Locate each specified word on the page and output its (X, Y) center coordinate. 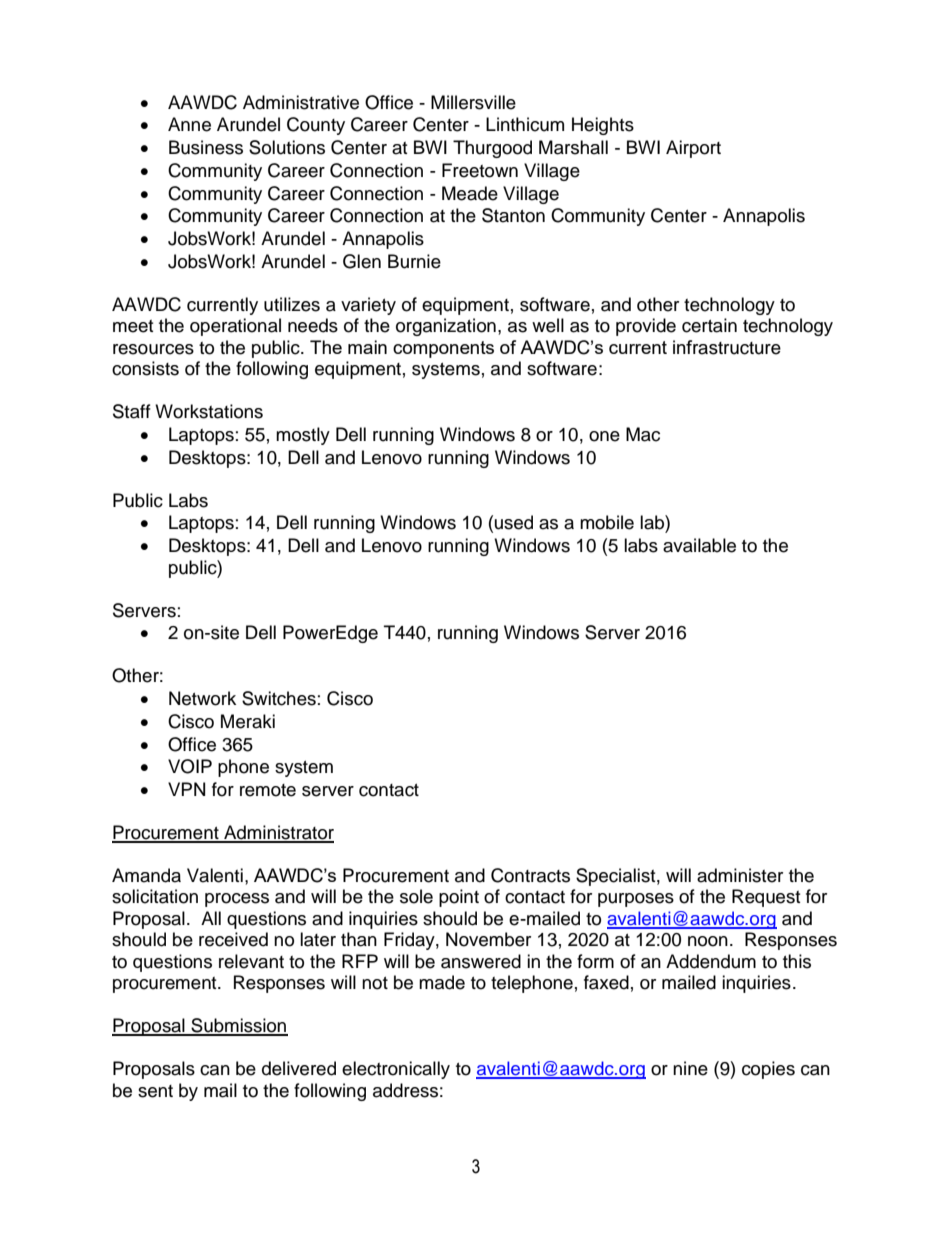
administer (740, 875)
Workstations (209, 411)
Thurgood (492, 149)
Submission (238, 1026)
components (443, 349)
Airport (693, 149)
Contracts (530, 875)
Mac (643, 434)
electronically (396, 1070)
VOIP (190, 766)
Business (206, 147)
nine (690, 1068)
